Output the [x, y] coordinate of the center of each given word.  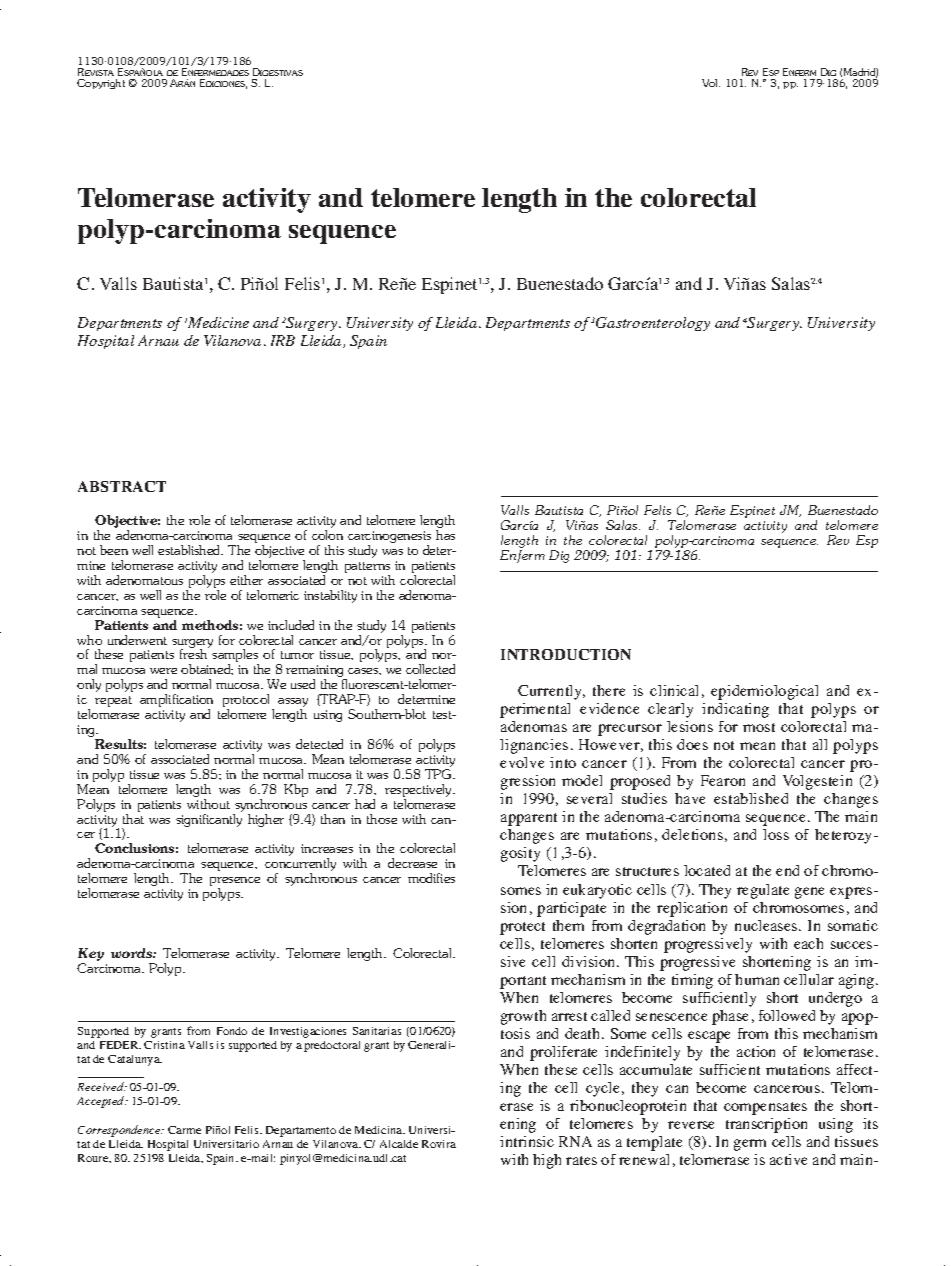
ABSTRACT [122, 486]
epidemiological [764, 692]
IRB [283, 340]
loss [776, 834]
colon [327, 535]
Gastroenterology [653, 324]
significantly [209, 819]
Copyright [101, 84]
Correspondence [120, 1131]
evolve [522, 762]
